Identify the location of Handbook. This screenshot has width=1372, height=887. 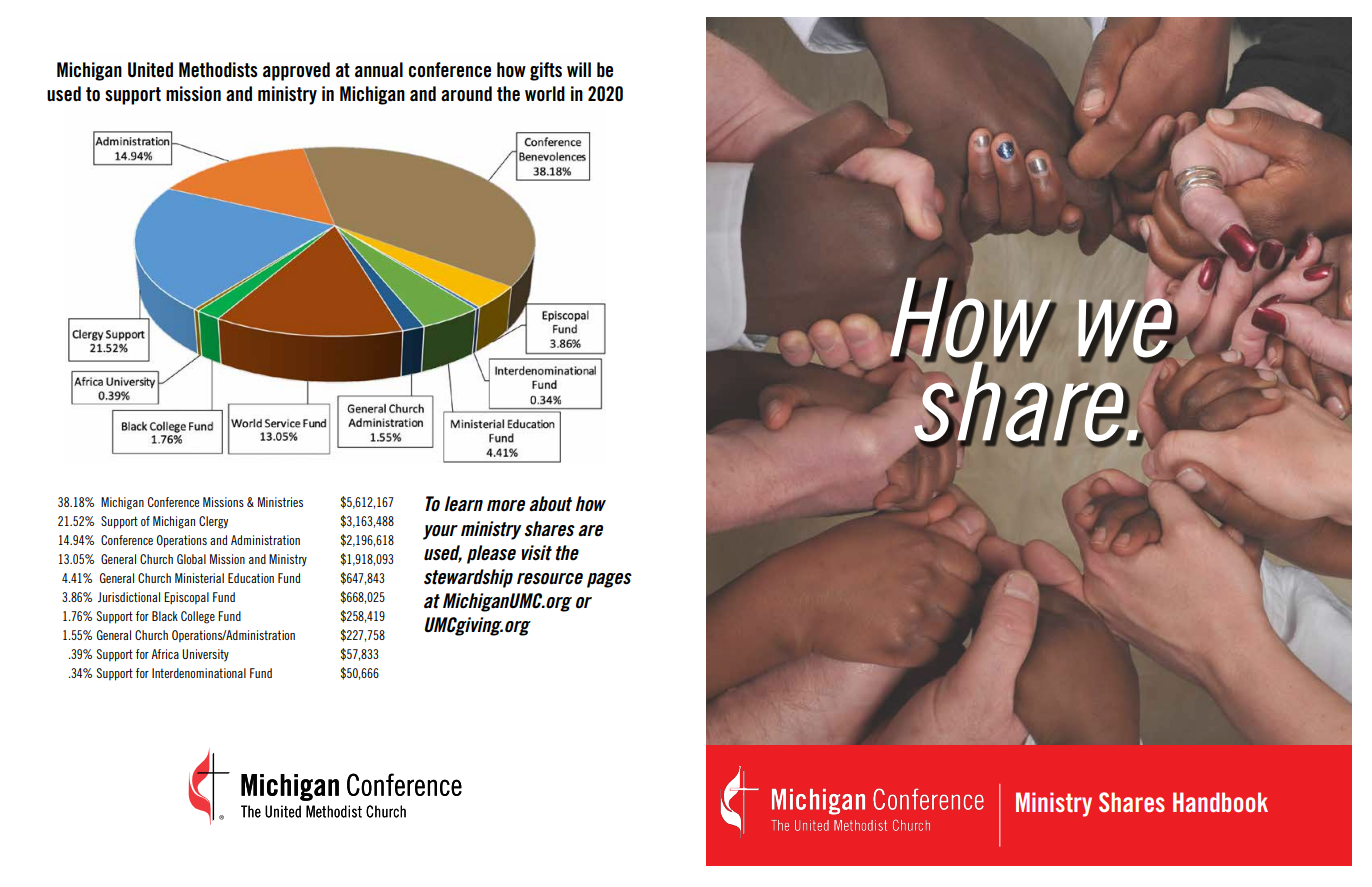
(1220, 802).
